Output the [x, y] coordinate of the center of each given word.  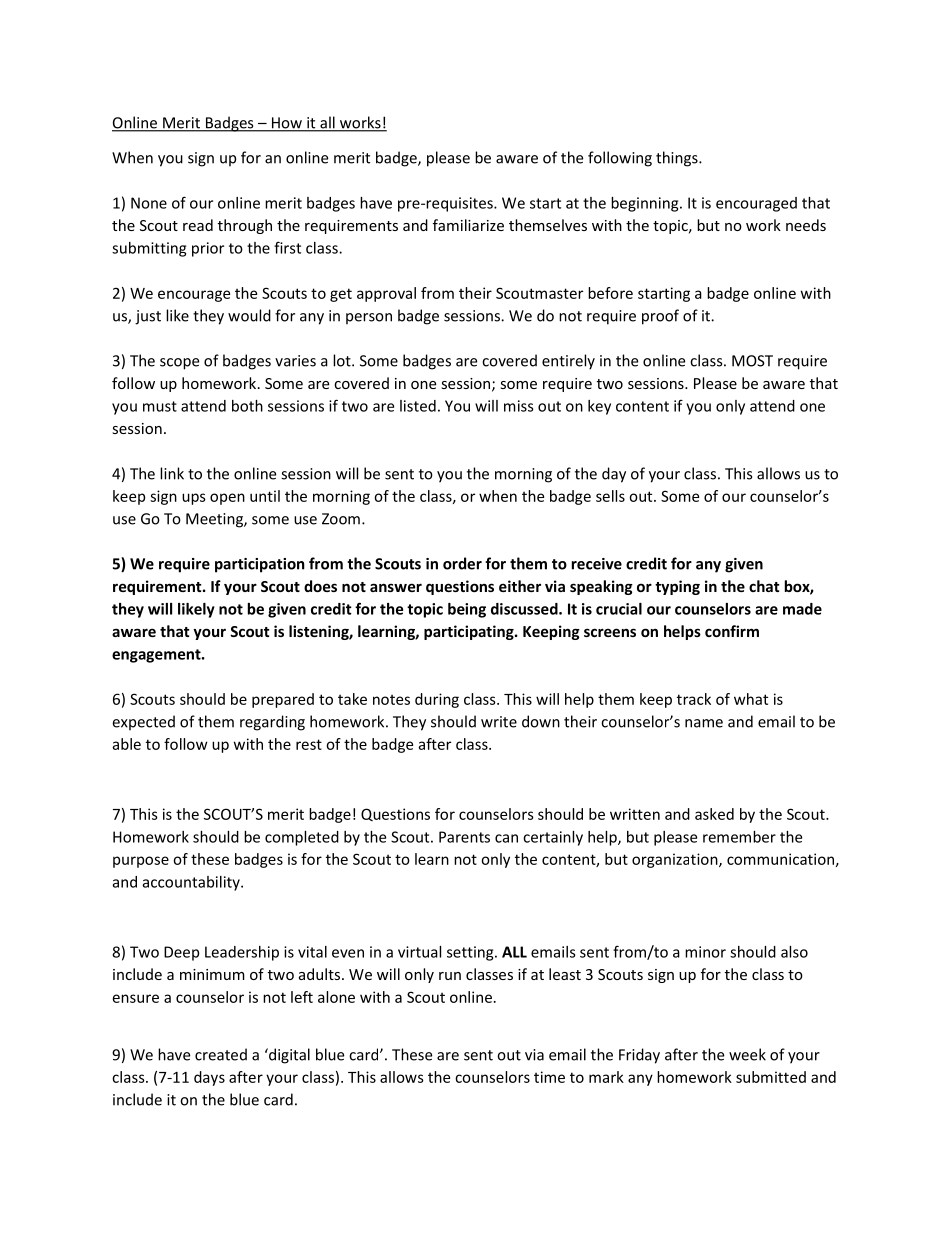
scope [179, 364]
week [747, 1054]
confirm [732, 631]
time [549, 1077]
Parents [464, 837]
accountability [192, 883]
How [286, 124]
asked [714, 814]
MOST [752, 361]
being [467, 610]
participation [260, 565]
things [678, 159]
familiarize [468, 225]
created [221, 1054]
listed [418, 406]
